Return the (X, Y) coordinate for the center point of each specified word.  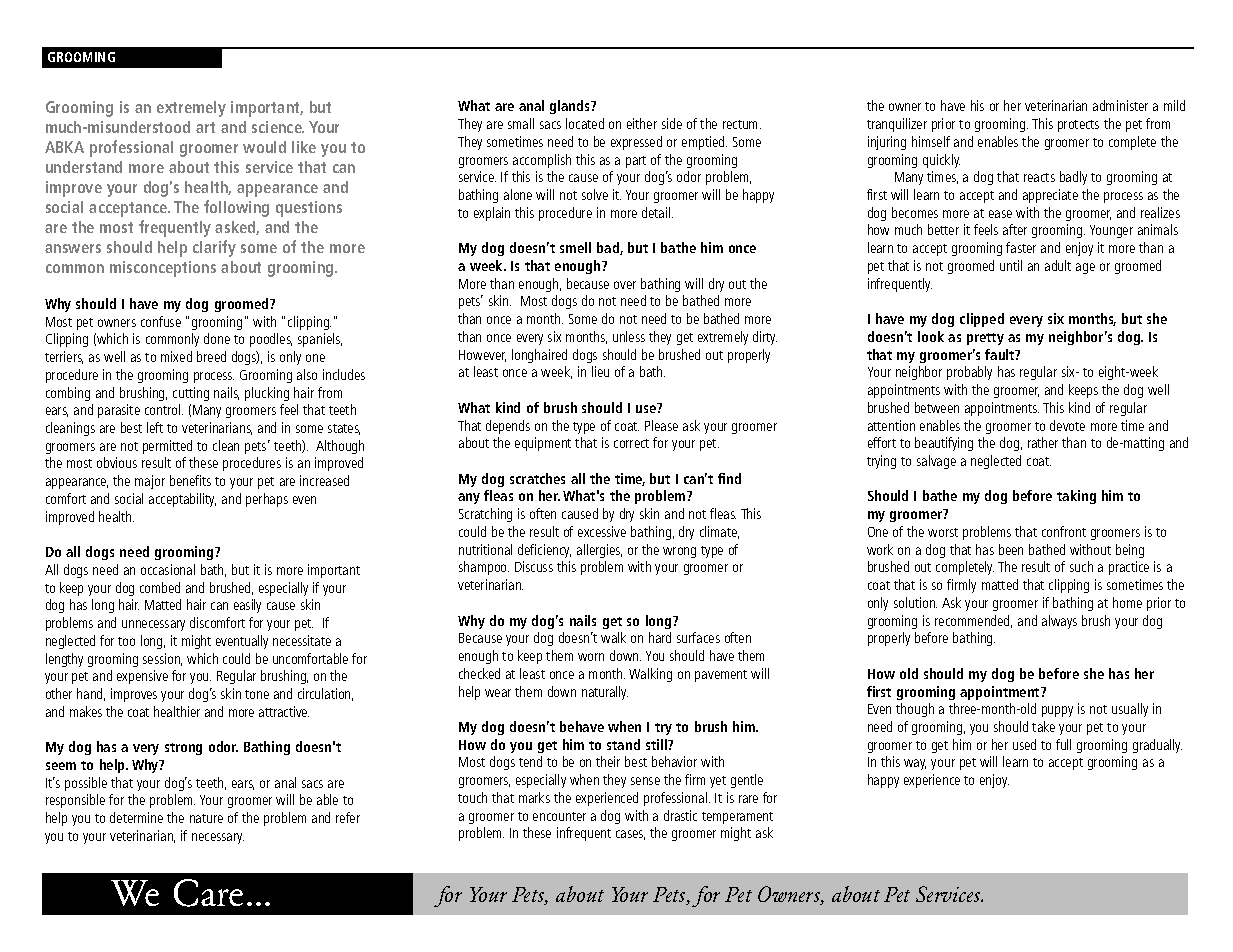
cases (630, 835)
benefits (190, 480)
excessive (602, 531)
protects (1078, 126)
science (278, 127)
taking (1076, 497)
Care (208, 893)
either (642, 123)
